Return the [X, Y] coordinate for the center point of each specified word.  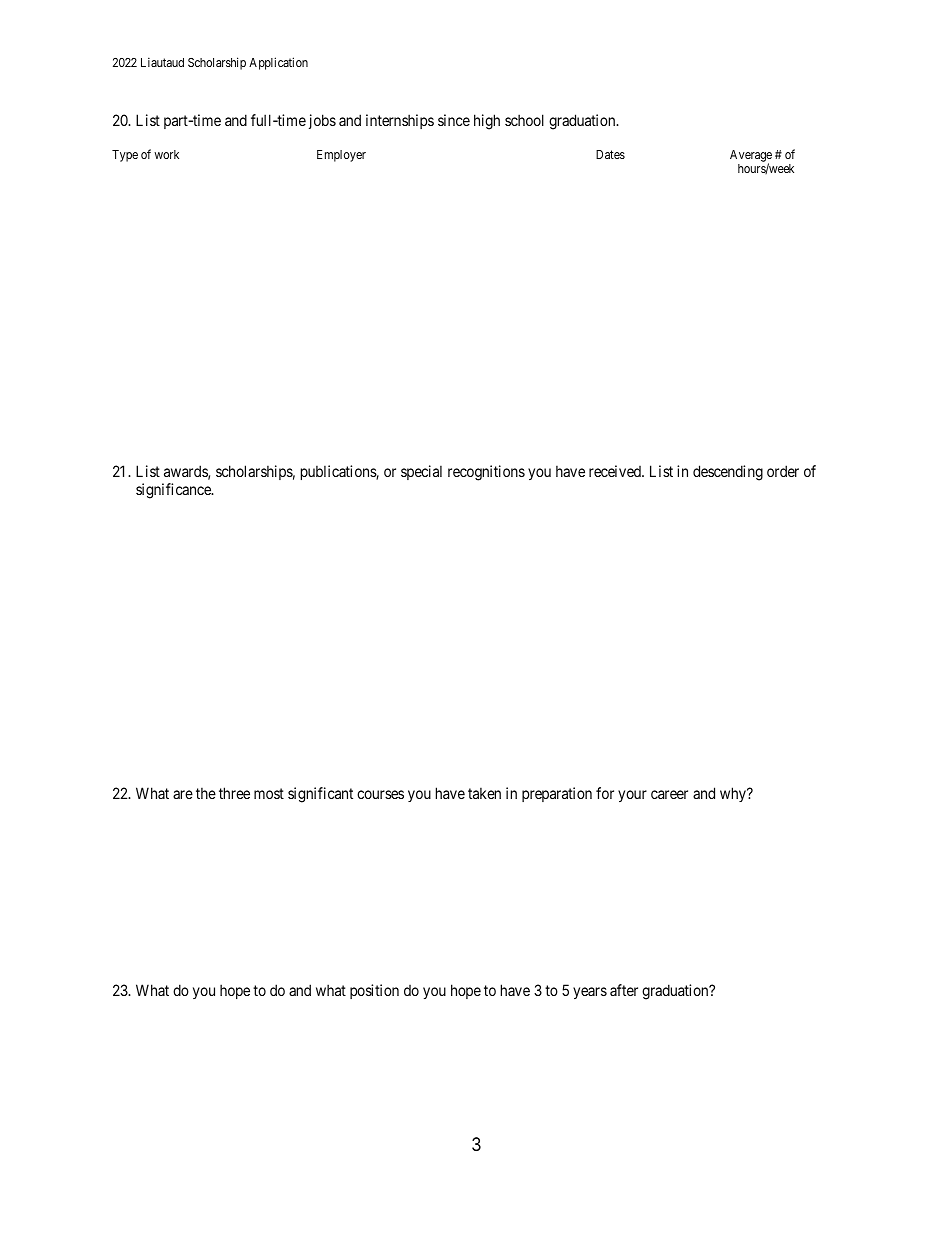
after [624, 990]
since [454, 120]
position [374, 991]
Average [751, 157]
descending [728, 473]
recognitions [486, 473]
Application [278, 63]
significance [174, 491]
